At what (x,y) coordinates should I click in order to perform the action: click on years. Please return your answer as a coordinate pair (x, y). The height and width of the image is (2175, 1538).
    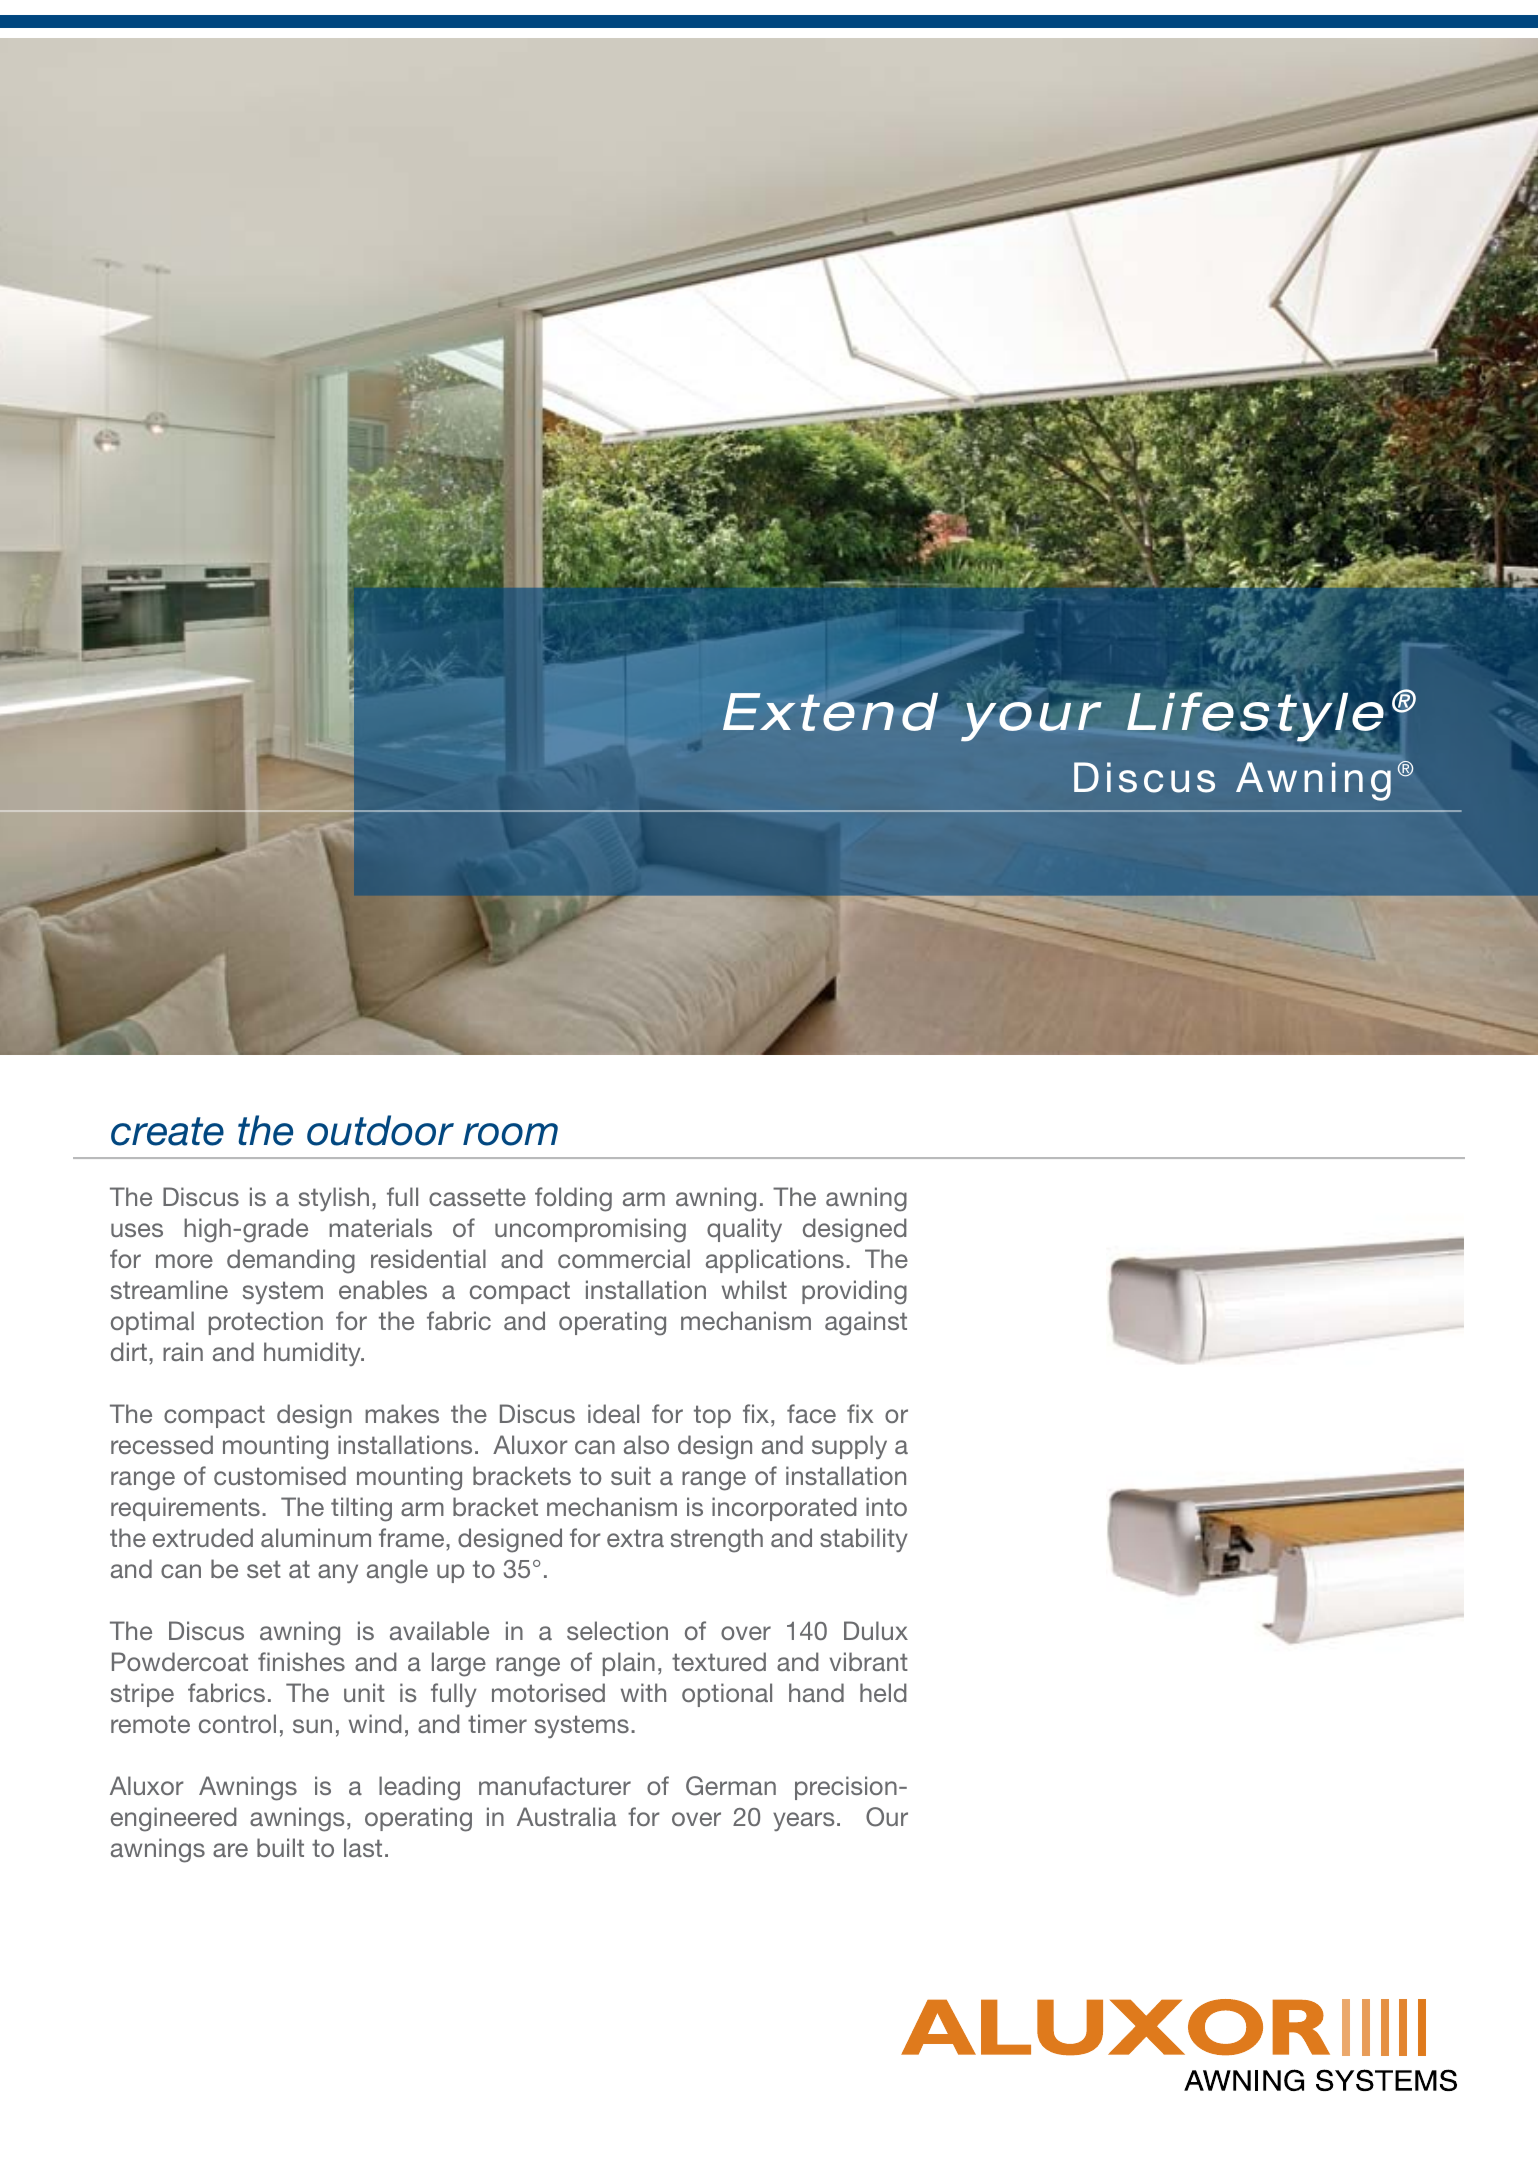
    Looking at the image, I should click on (804, 1821).
